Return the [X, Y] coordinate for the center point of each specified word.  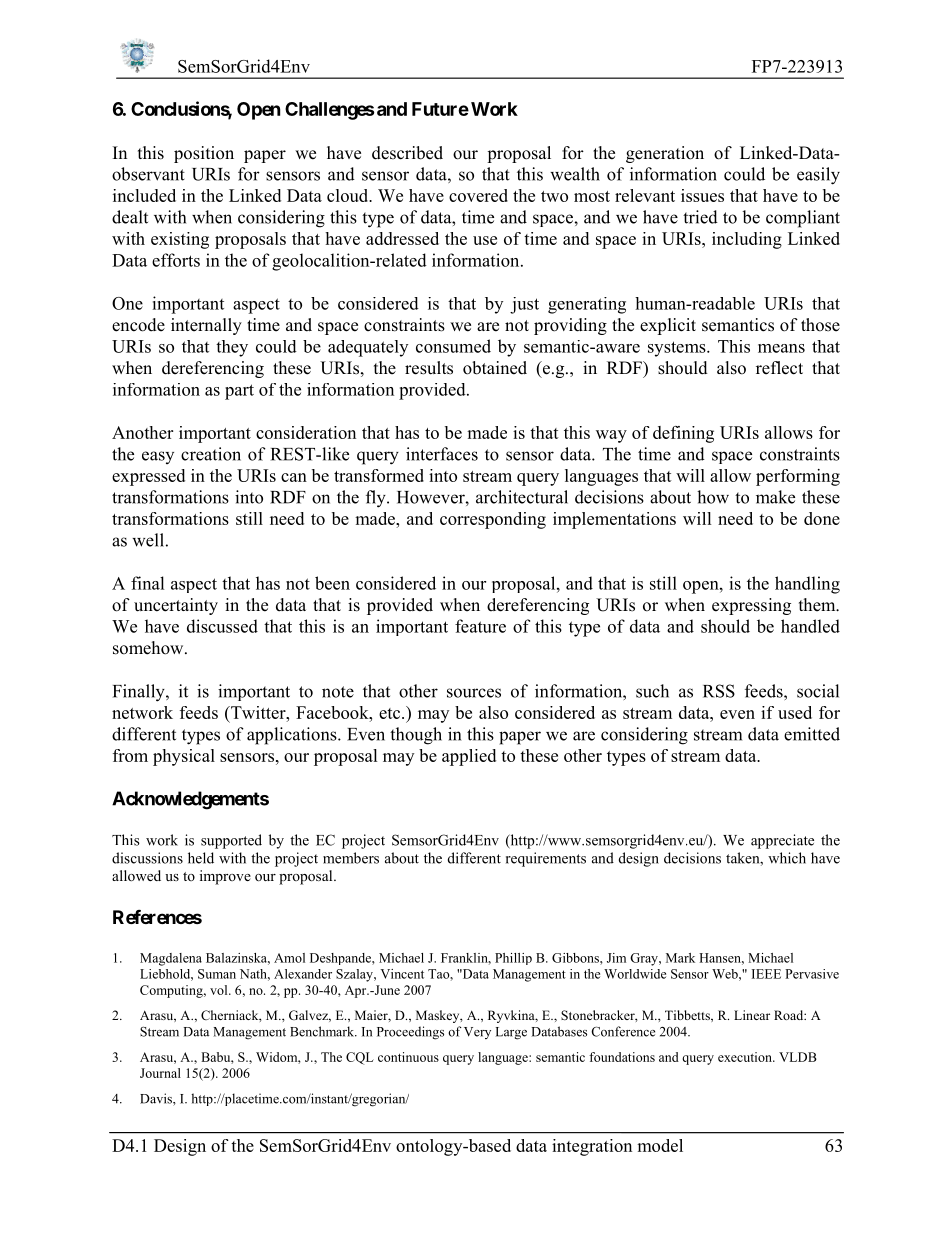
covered [478, 195]
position [204, 154]
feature [480, 626]
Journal [160, 1073]
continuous [408, 1057]
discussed [222, 626]
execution [746, 1057]
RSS [719, 691]
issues [702, 195]
